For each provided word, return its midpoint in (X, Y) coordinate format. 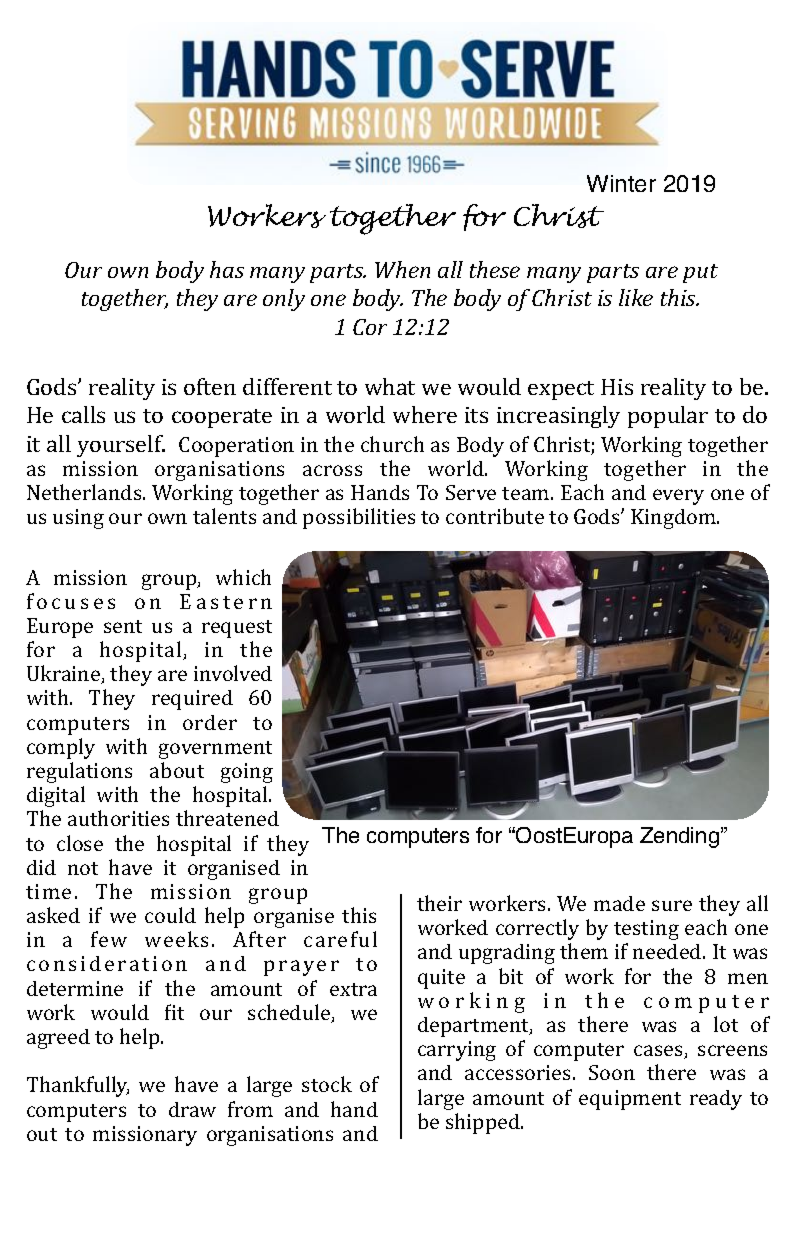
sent (123, 626)
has (227, 269)
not (83, 868)
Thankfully (78, 1086)
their (439, 903)
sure (672, 905)
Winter (621, 183)
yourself (121, 446)
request (237, 629)
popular (668, 417)
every (678, 497)
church (392, 444)
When (402, 269)
